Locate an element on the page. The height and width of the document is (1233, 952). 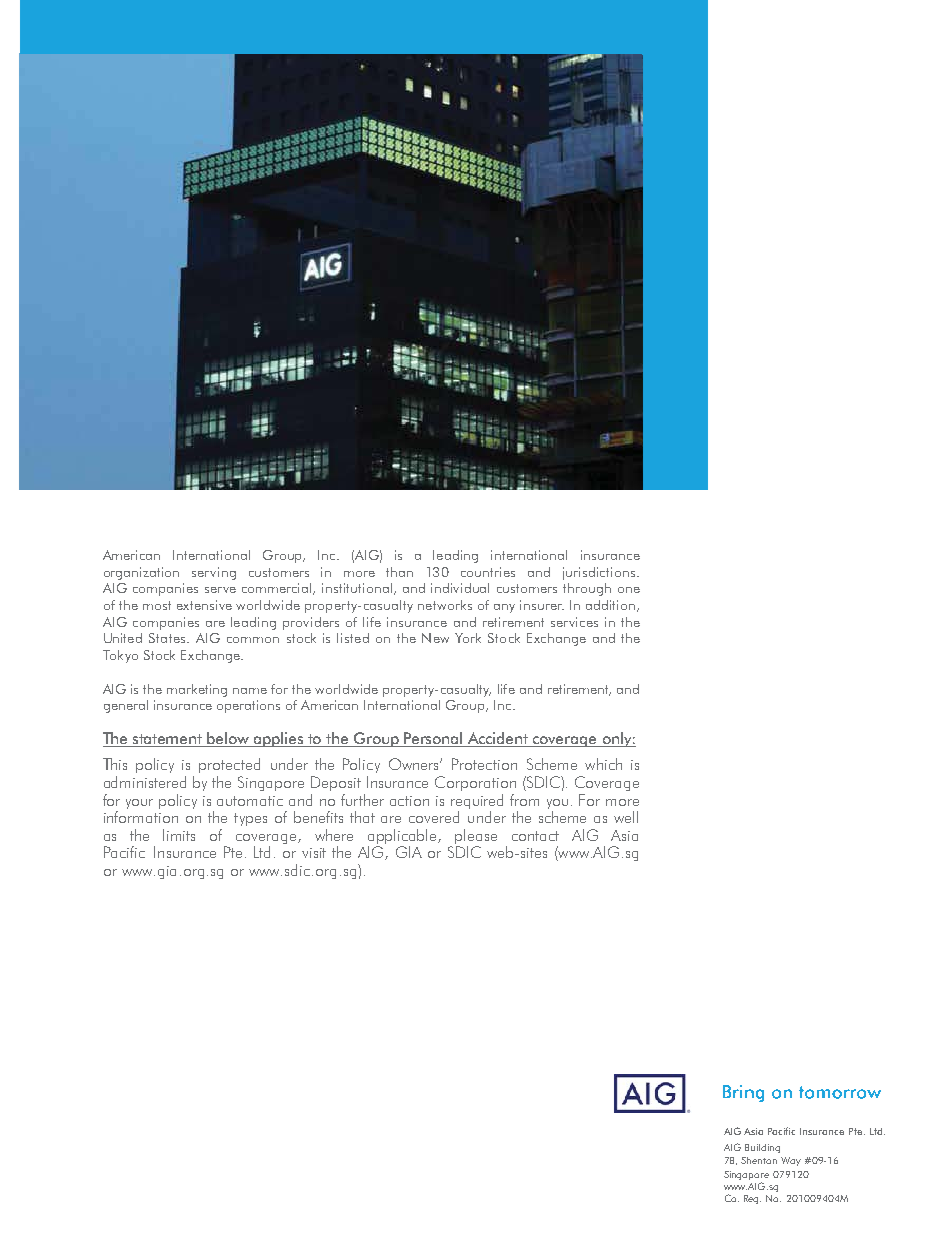
Reg is located at coordinates (752, 1199).
